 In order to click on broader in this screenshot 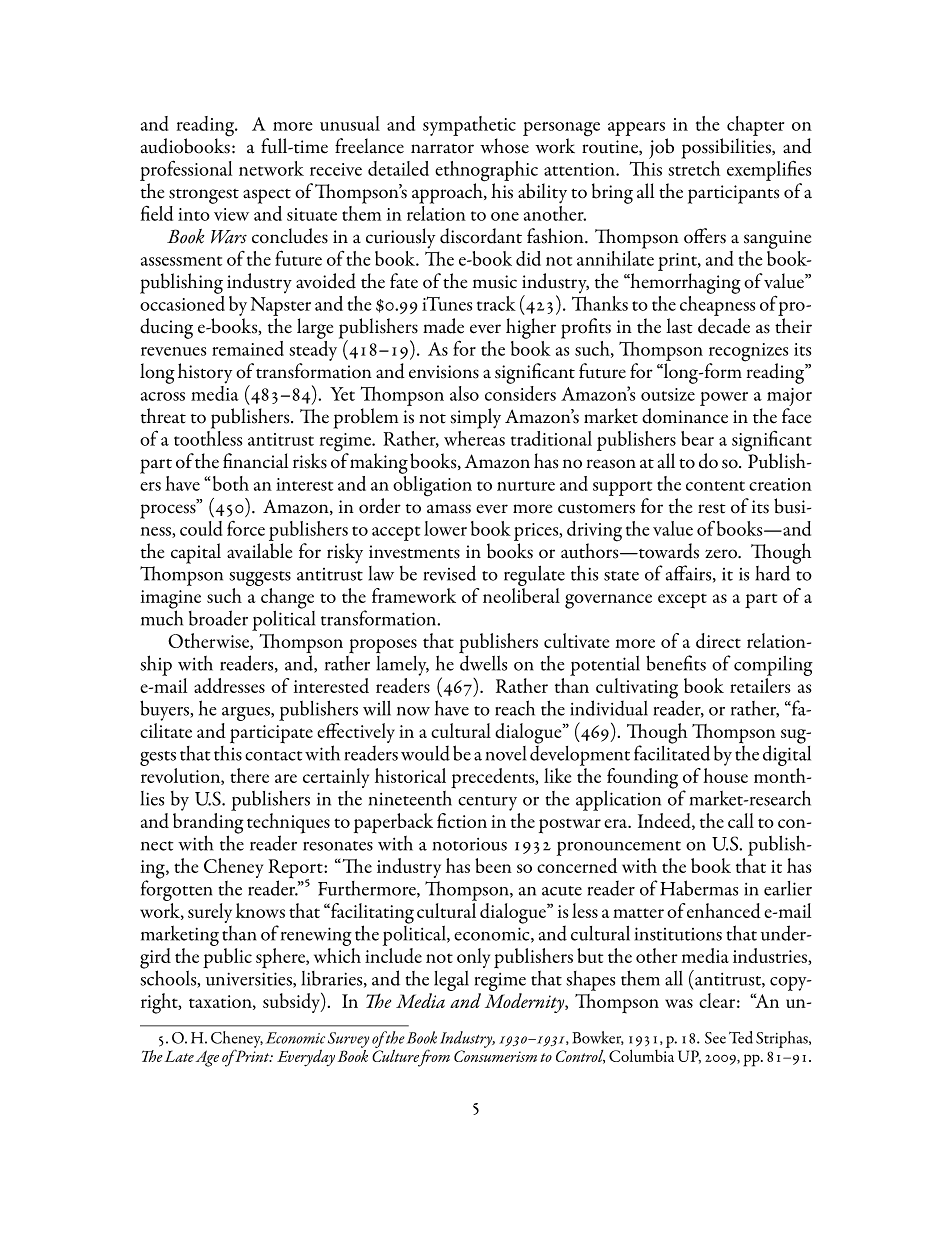, I will do `click(218, 618)`.
